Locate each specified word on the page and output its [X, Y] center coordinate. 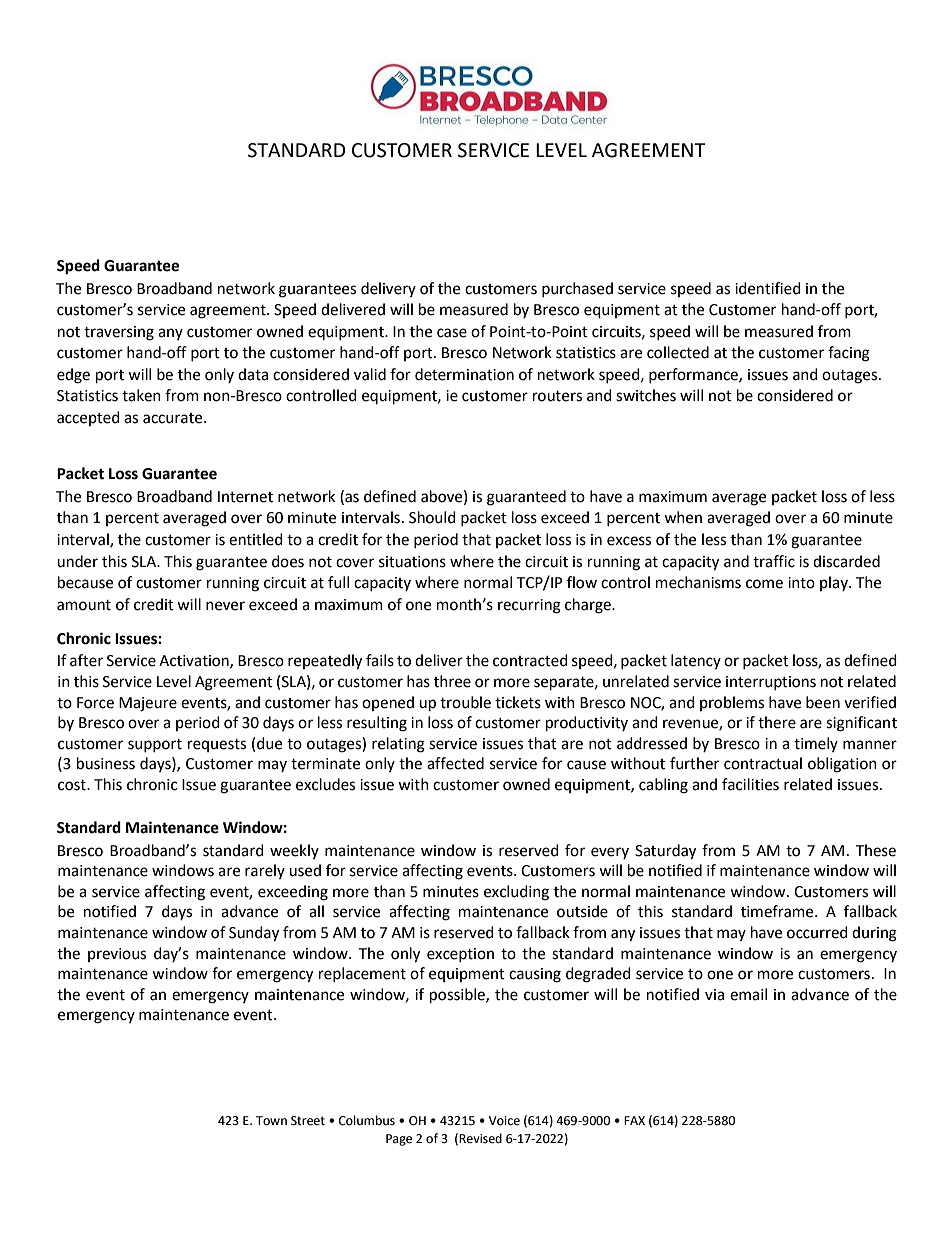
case [452, 333]
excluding [516, 893]
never [225, 606]
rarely [265, 871]
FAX [634, 1120]
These [875, 850]
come [764, 584]
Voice [504, 1121]
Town [271, 1121]
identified [768, 288]
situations [412, 562]
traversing [119, 333]
